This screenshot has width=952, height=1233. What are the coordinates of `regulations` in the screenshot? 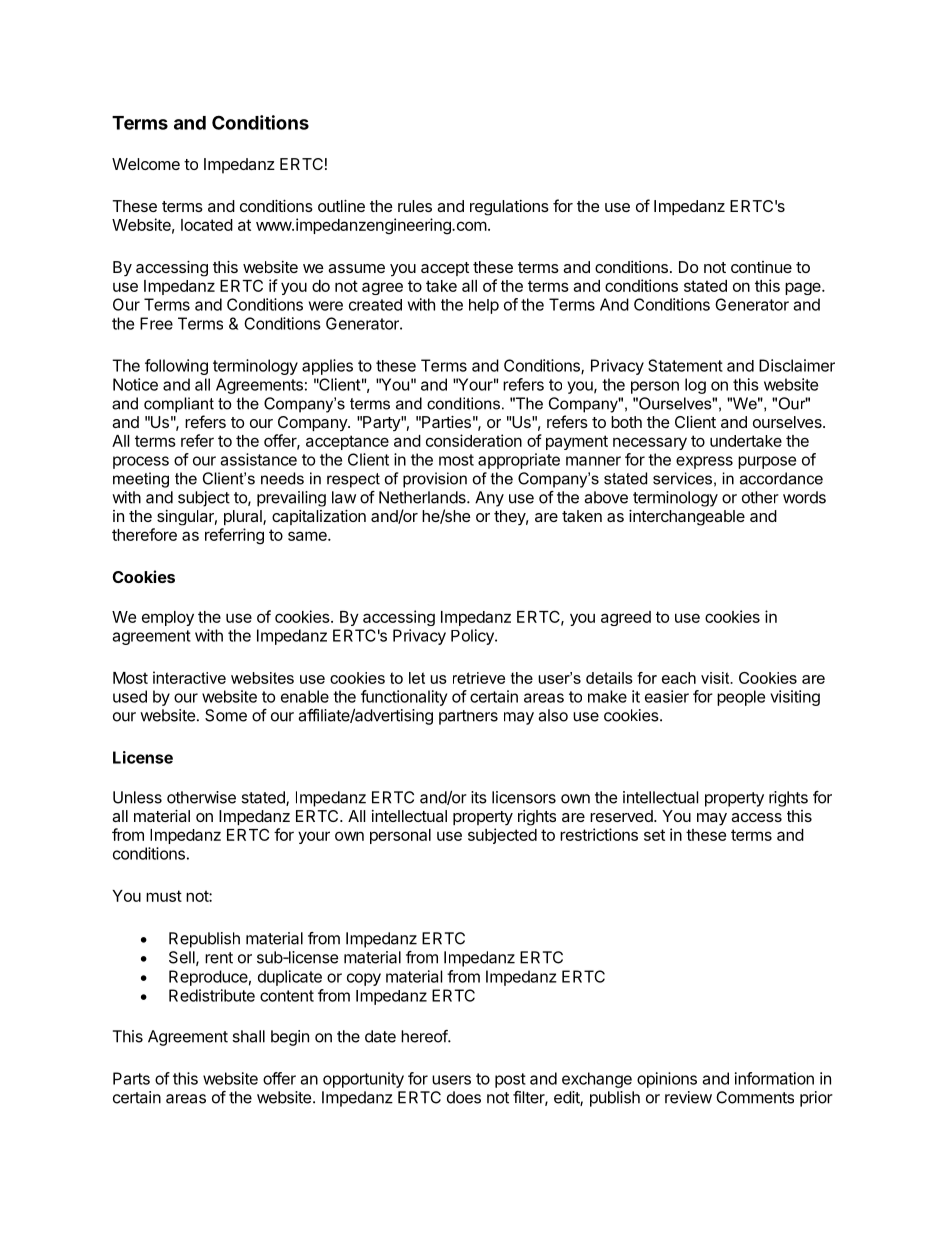 It's located at (509, 208).
